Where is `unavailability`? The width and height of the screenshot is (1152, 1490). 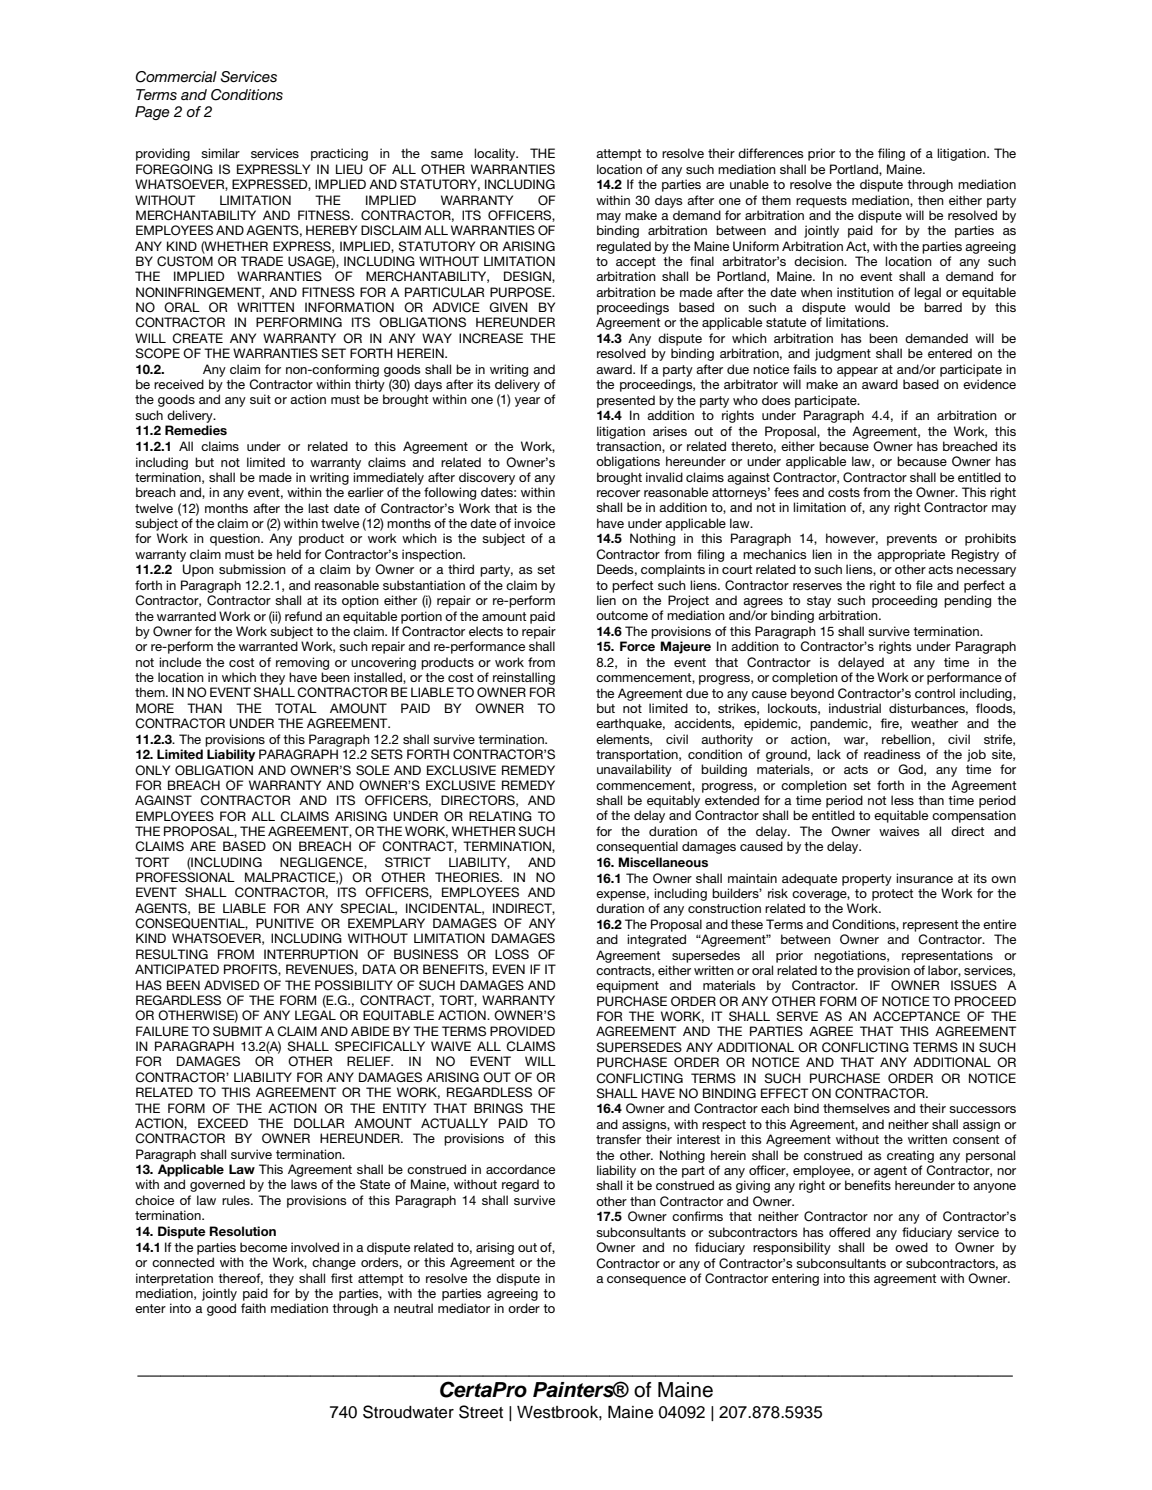 unavailability is located at coordinates (634, 770).
